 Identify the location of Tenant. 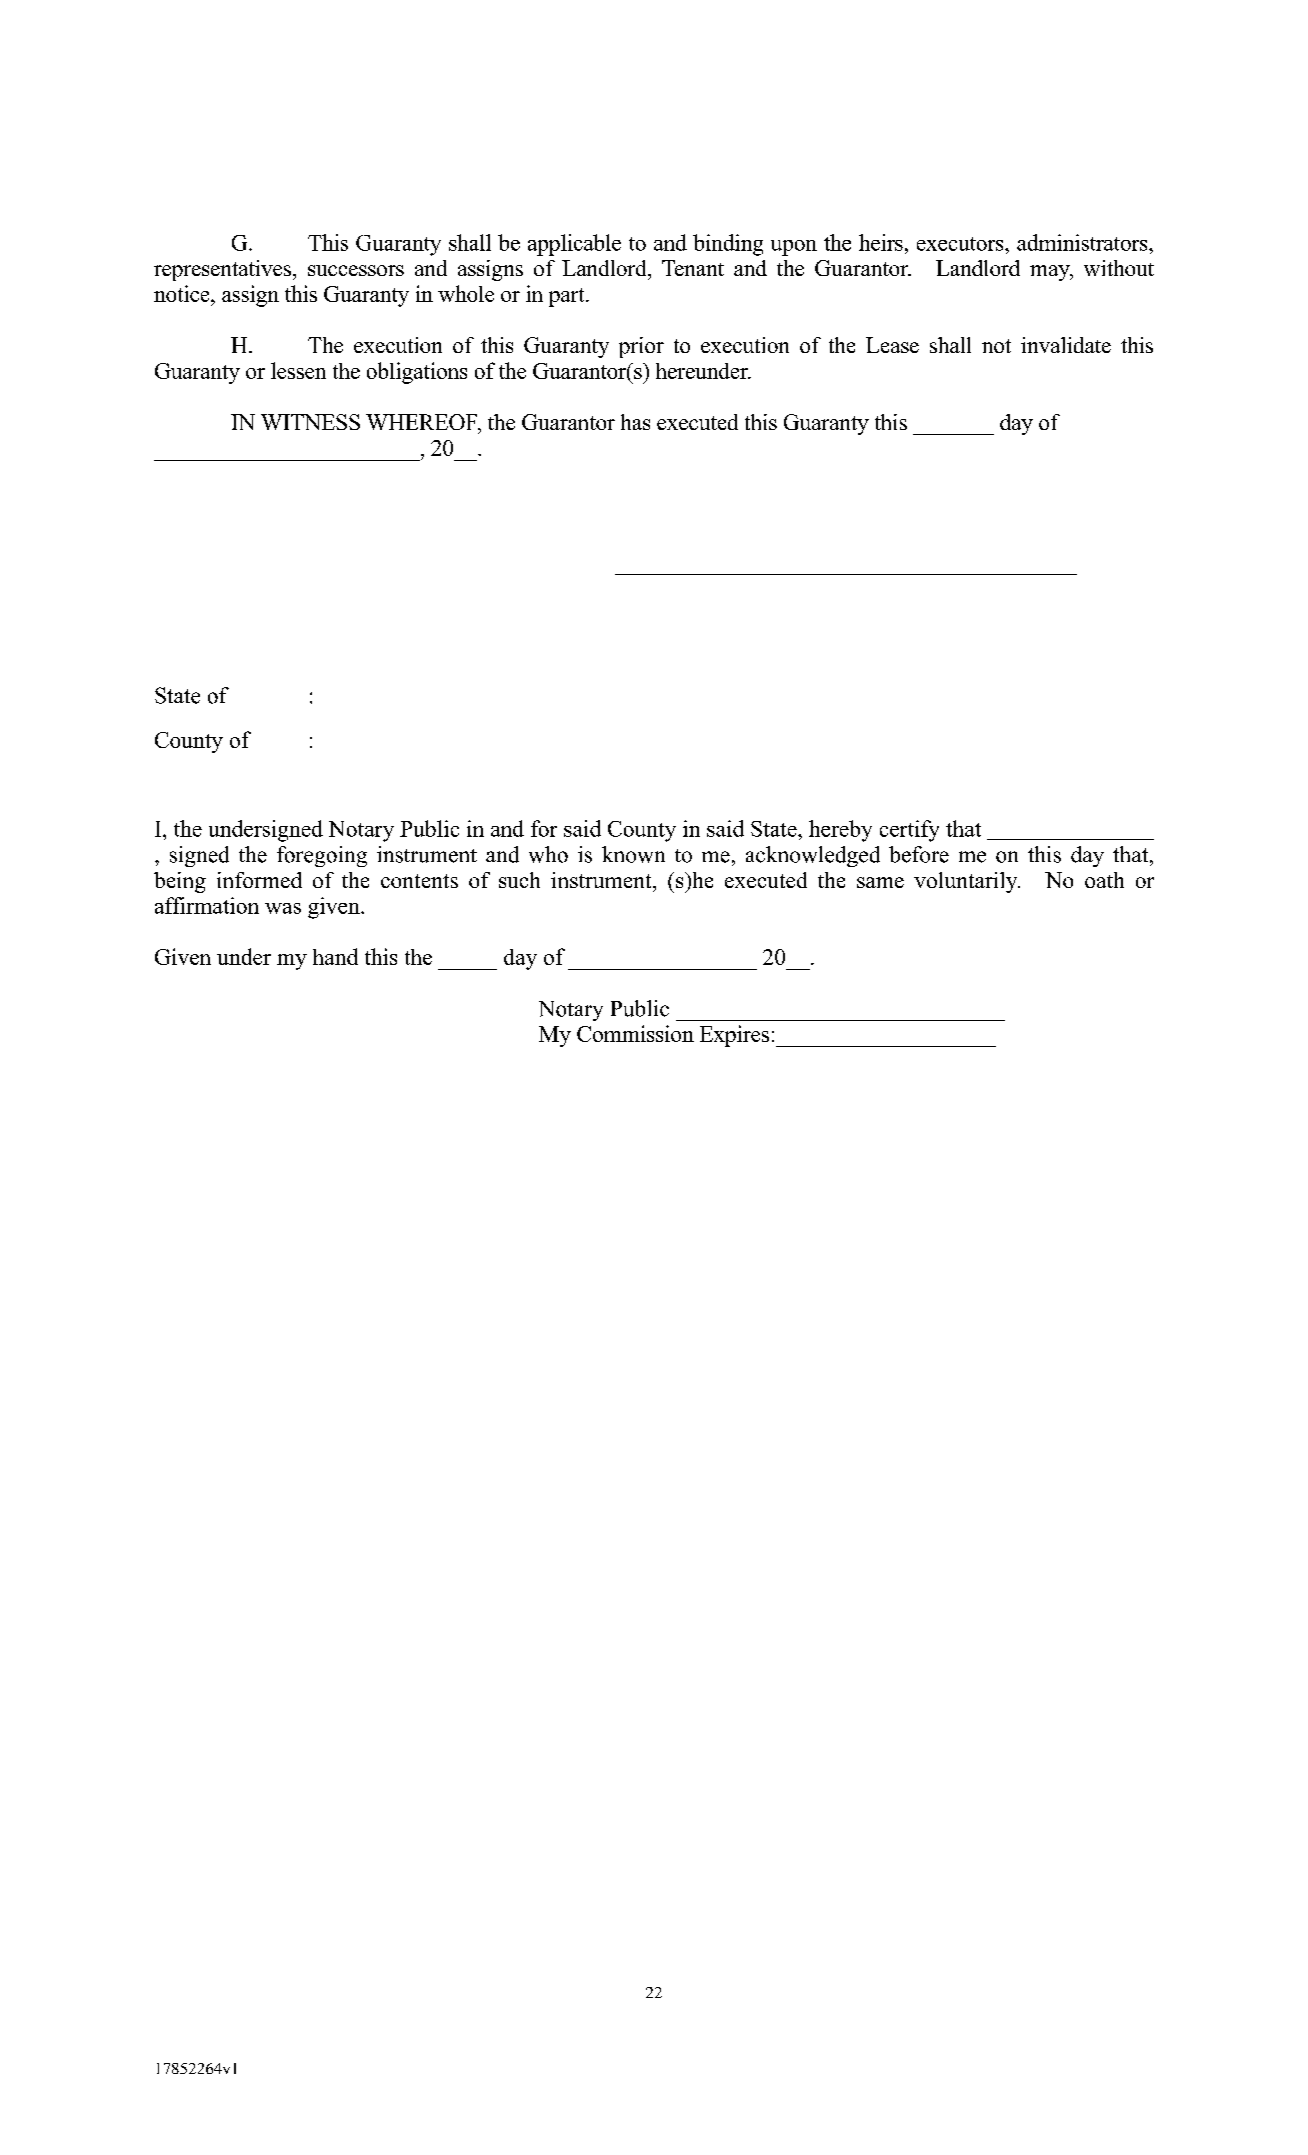
(693, 268).
